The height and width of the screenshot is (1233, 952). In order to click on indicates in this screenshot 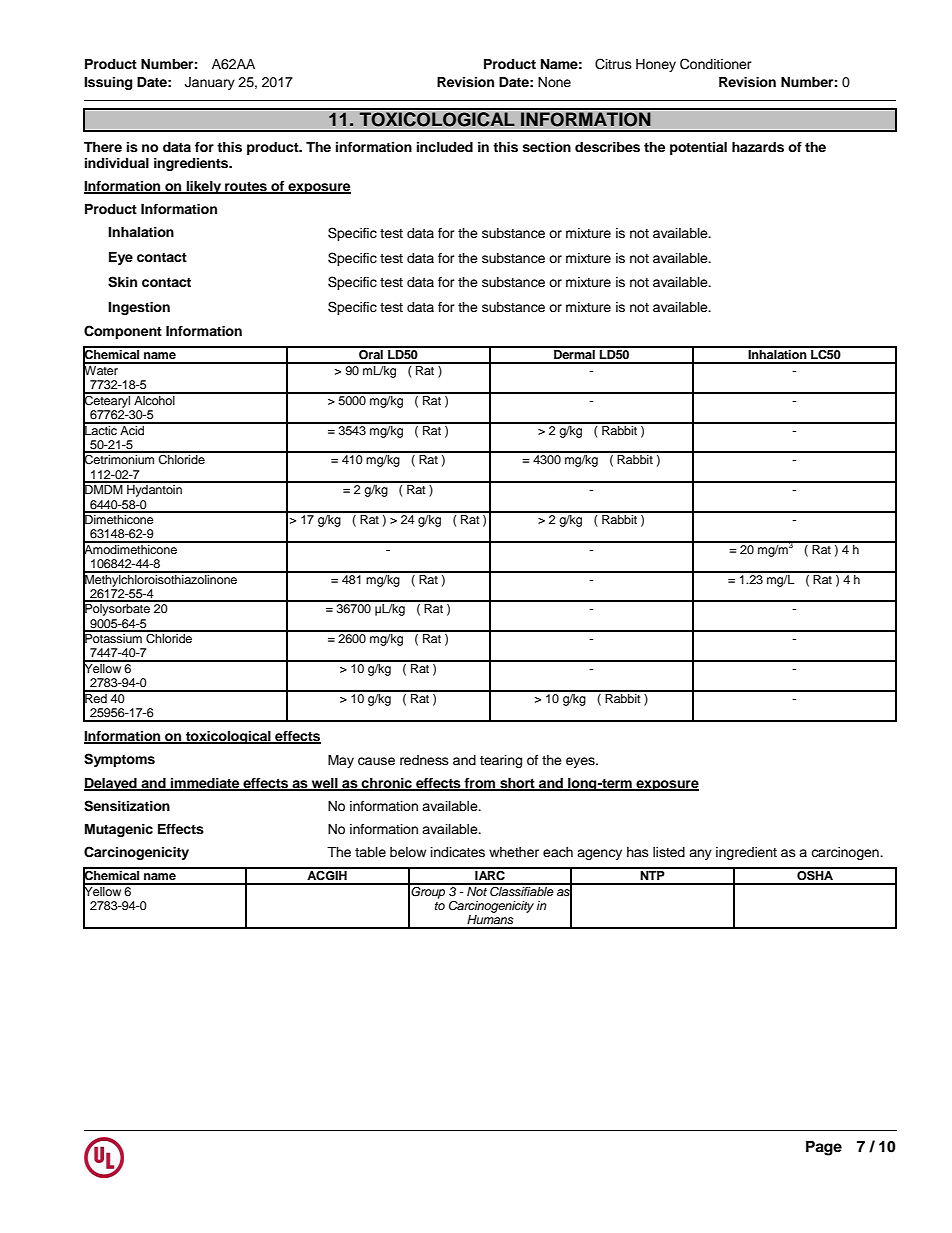, I will do `click(458, 852)`.
